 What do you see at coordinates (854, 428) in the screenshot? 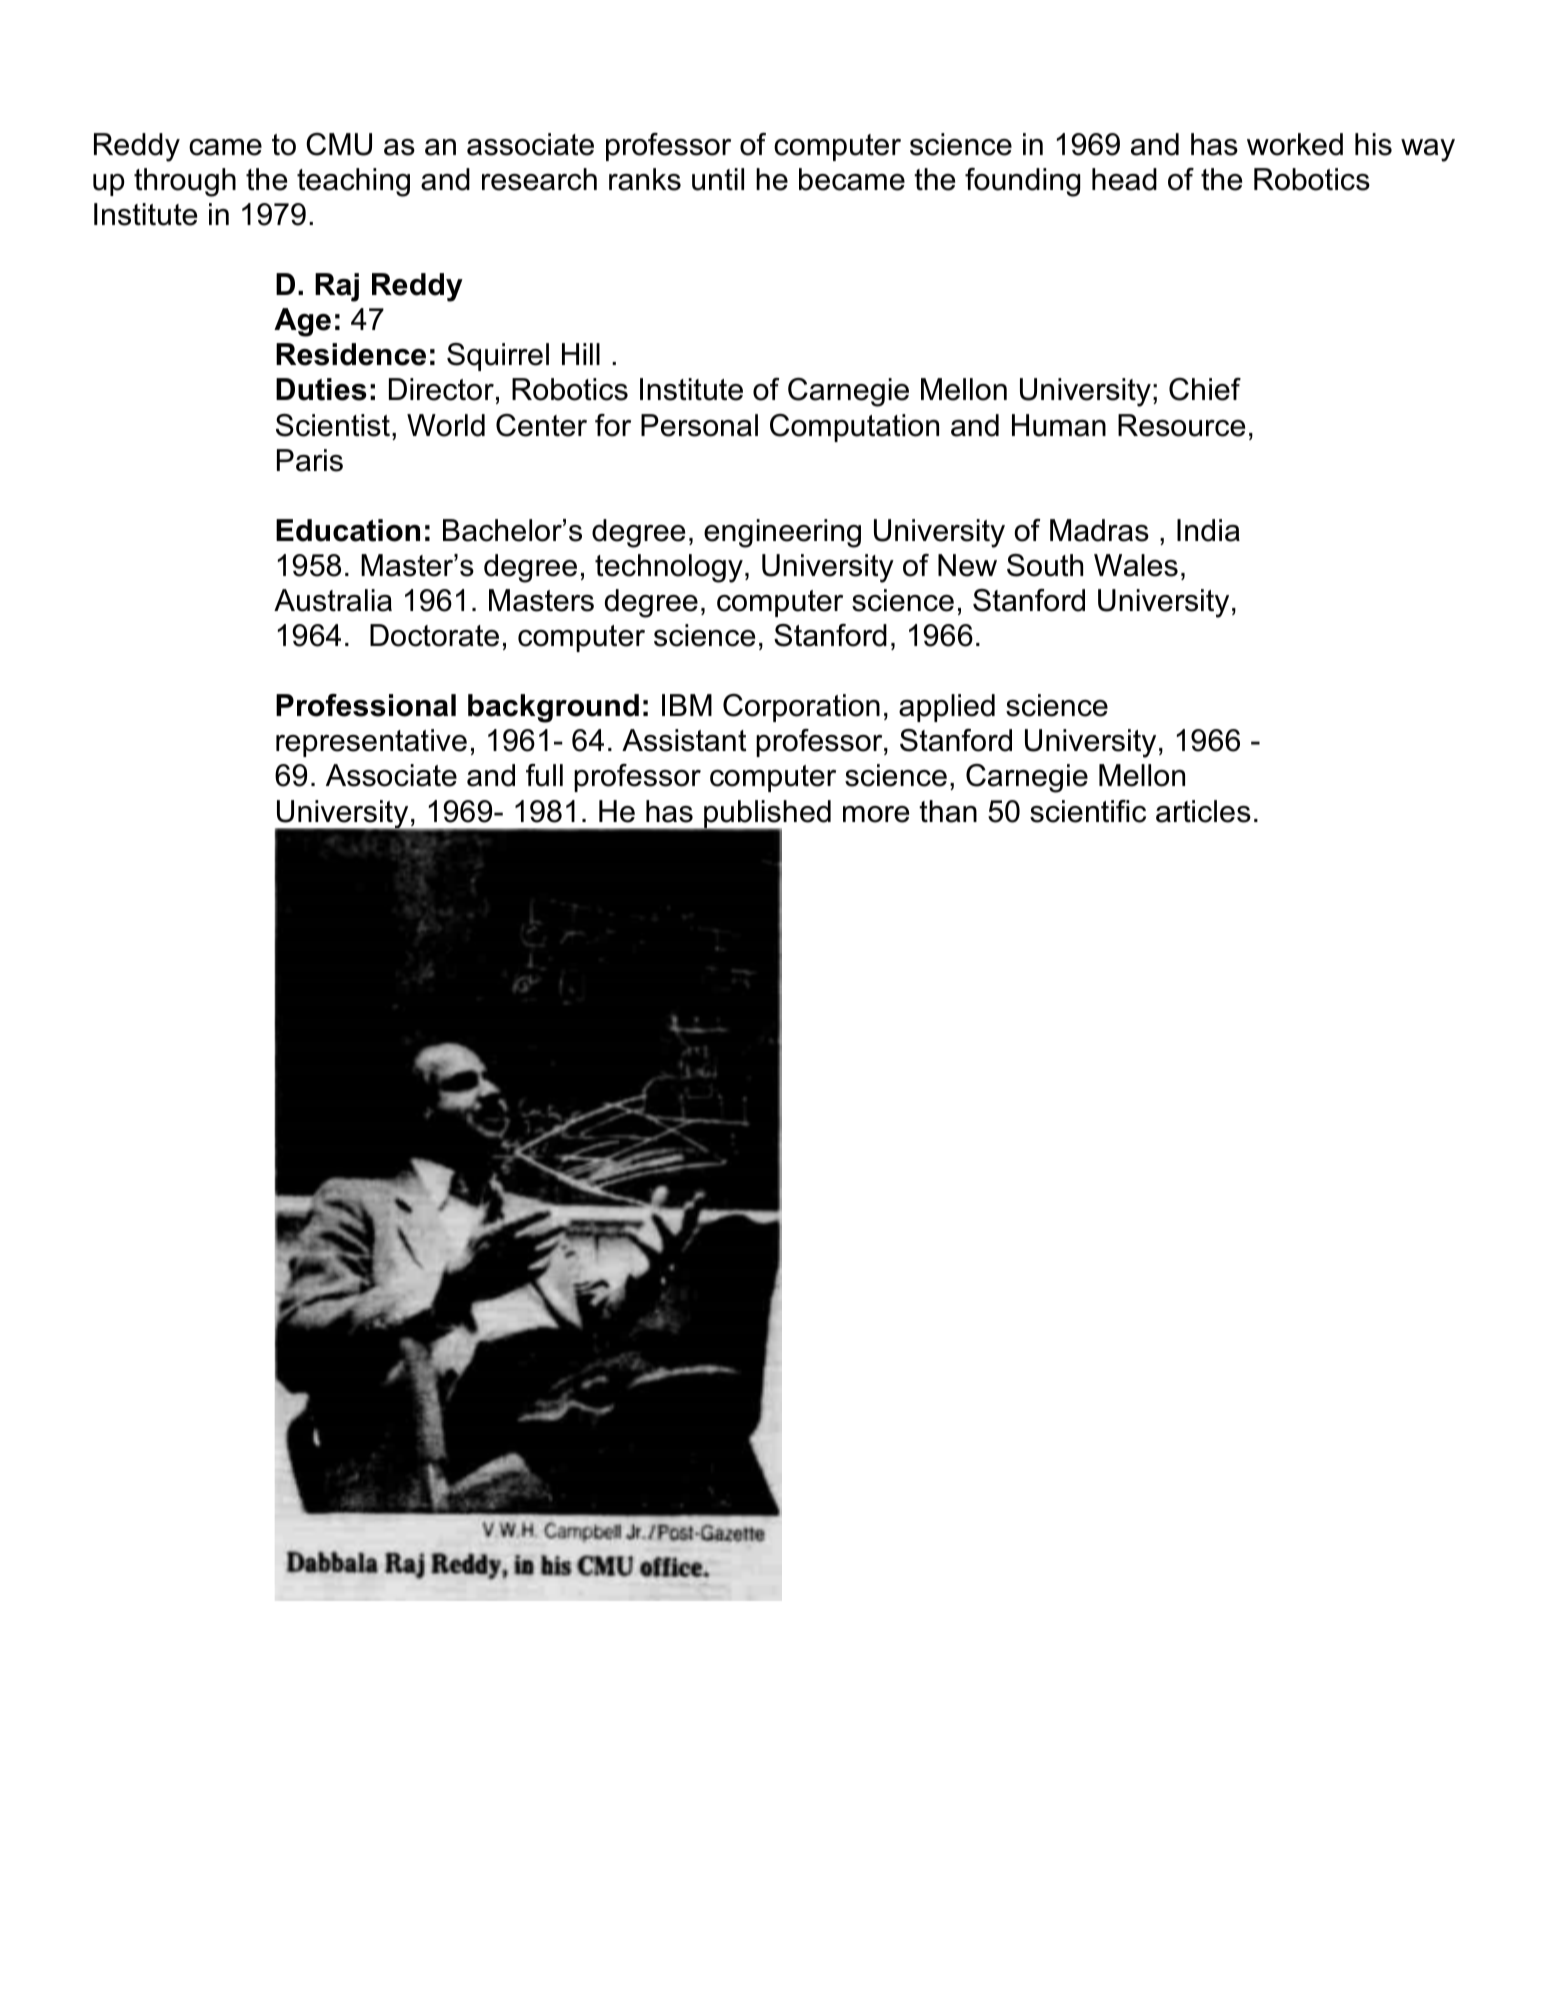
I see `Computation` at bounding box center [854, 428].
